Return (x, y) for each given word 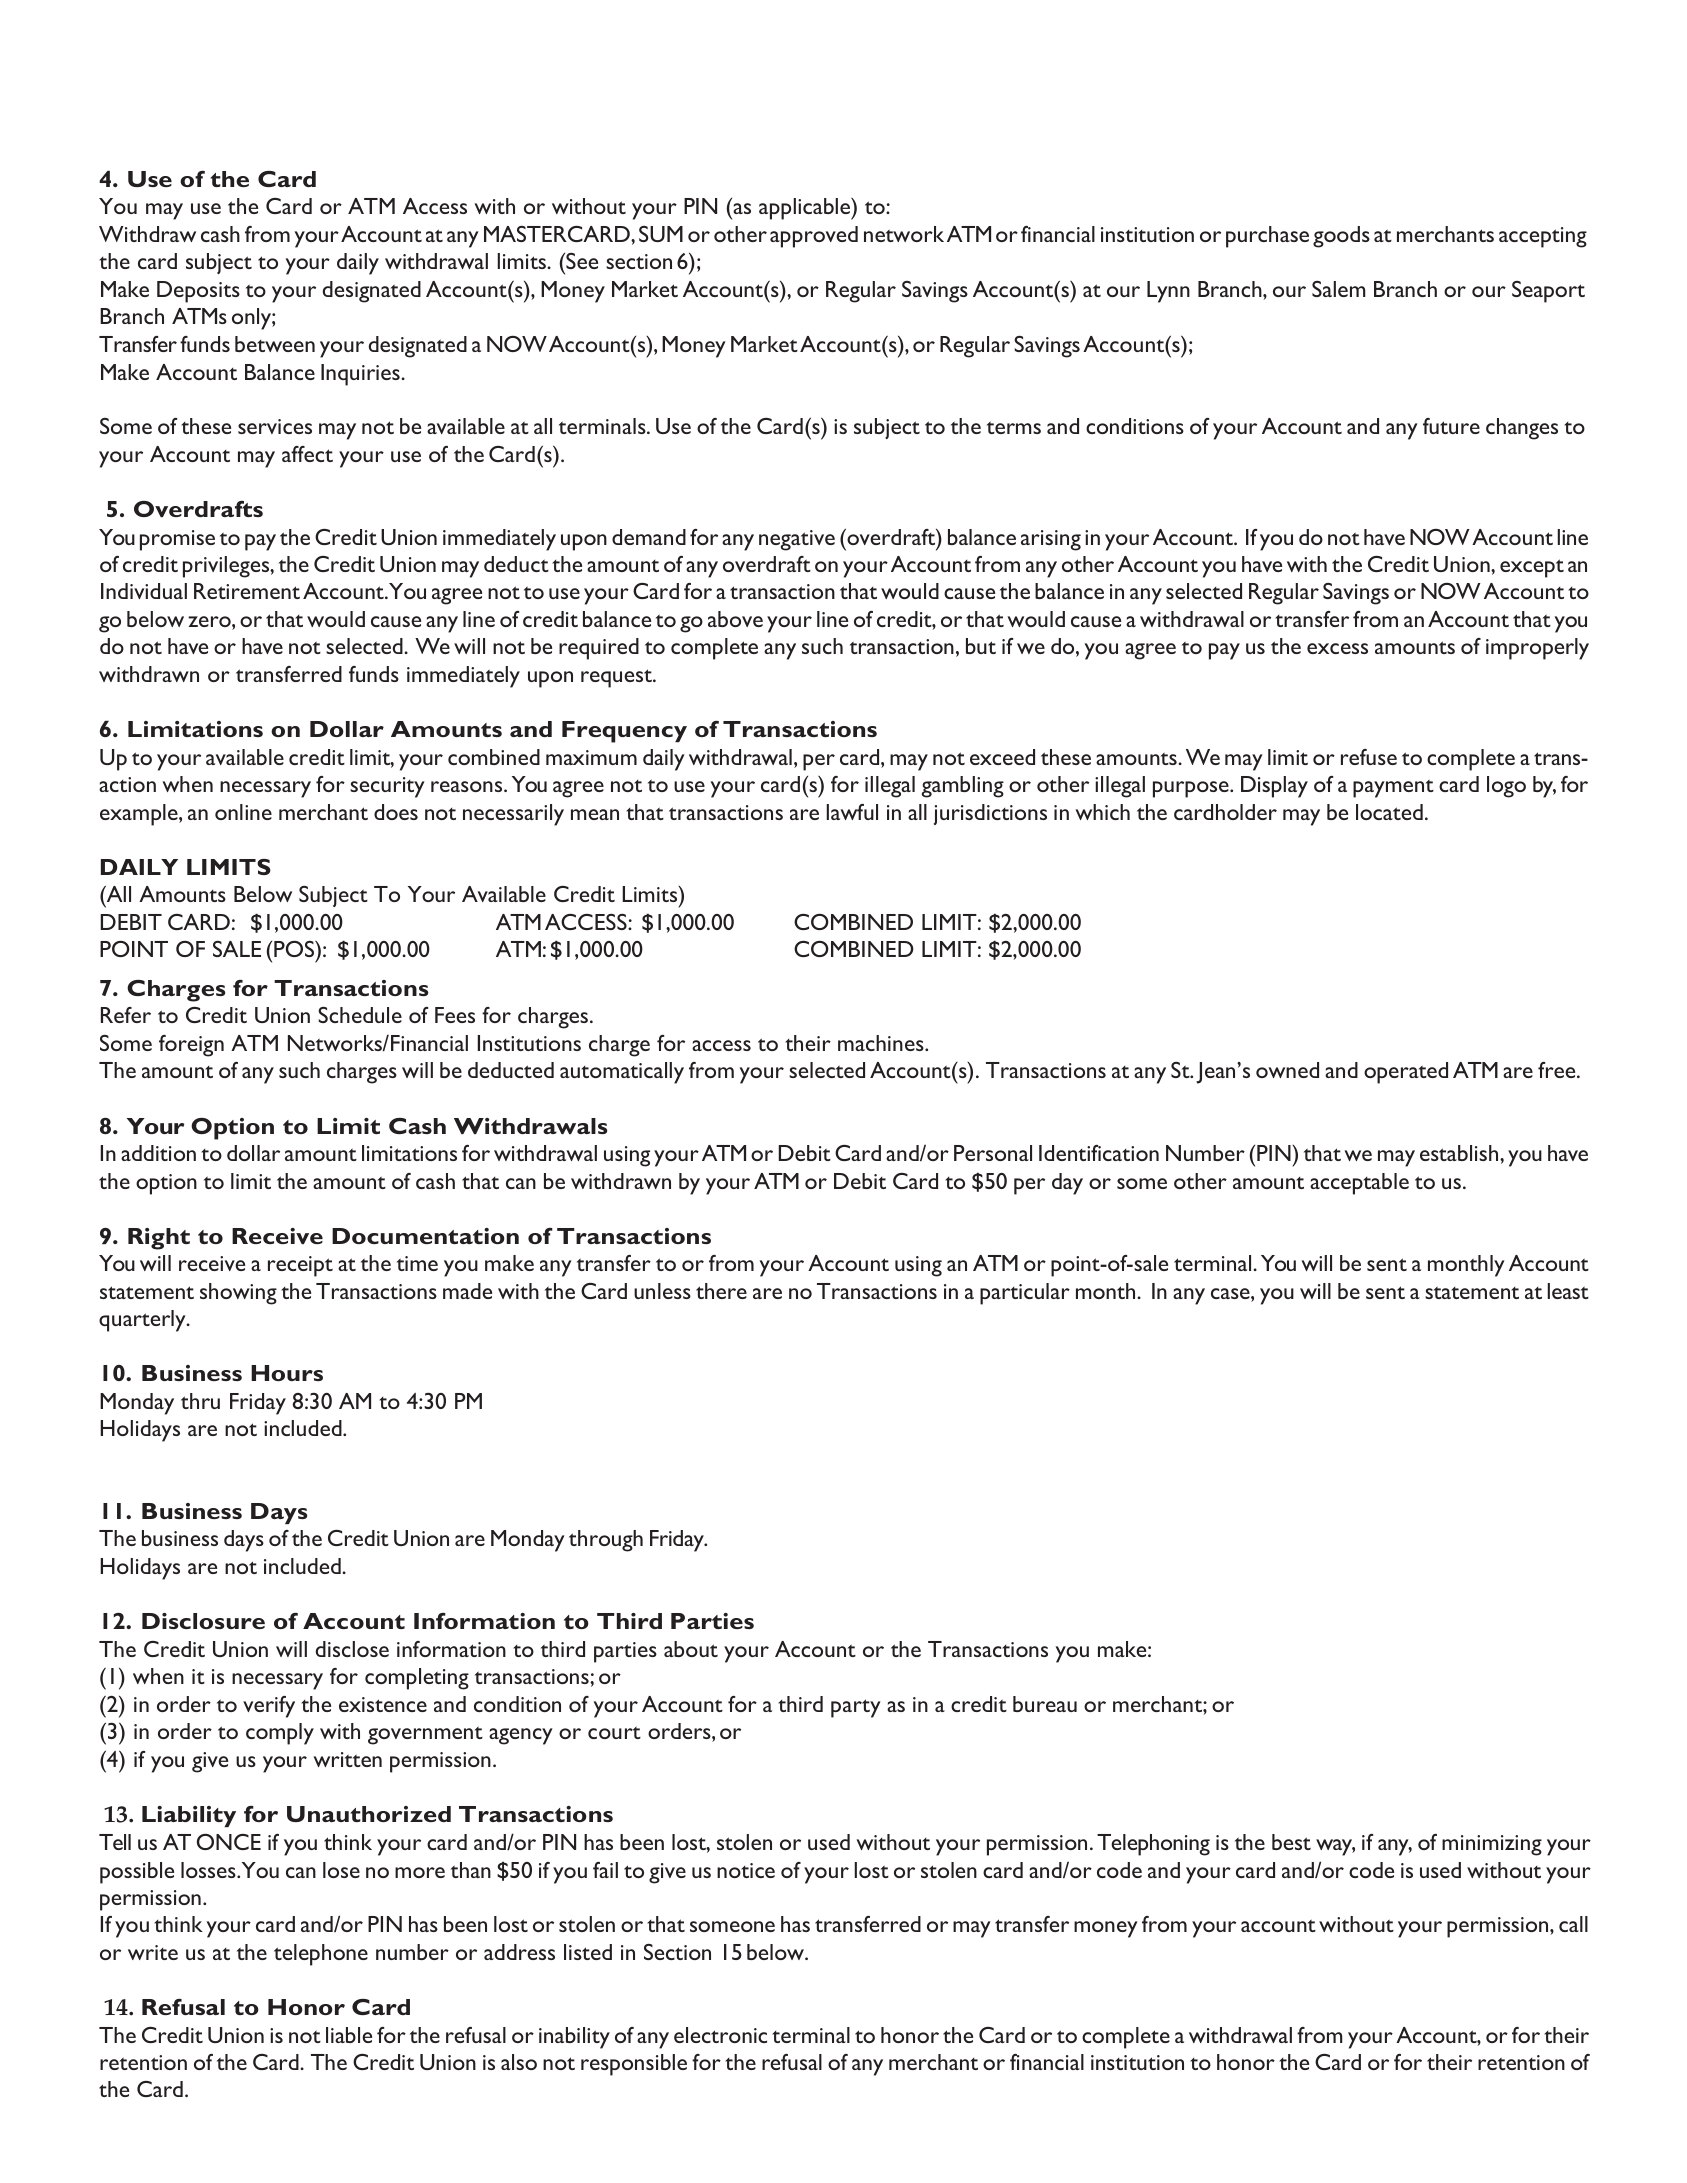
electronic (720, 2035)
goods (1341, 237)
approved (814, 237)
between (275, 344)
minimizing (1492, 1845)
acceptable (1359, 1184)
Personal (993, 1153)
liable (349, 2035)
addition (158, 1153)
